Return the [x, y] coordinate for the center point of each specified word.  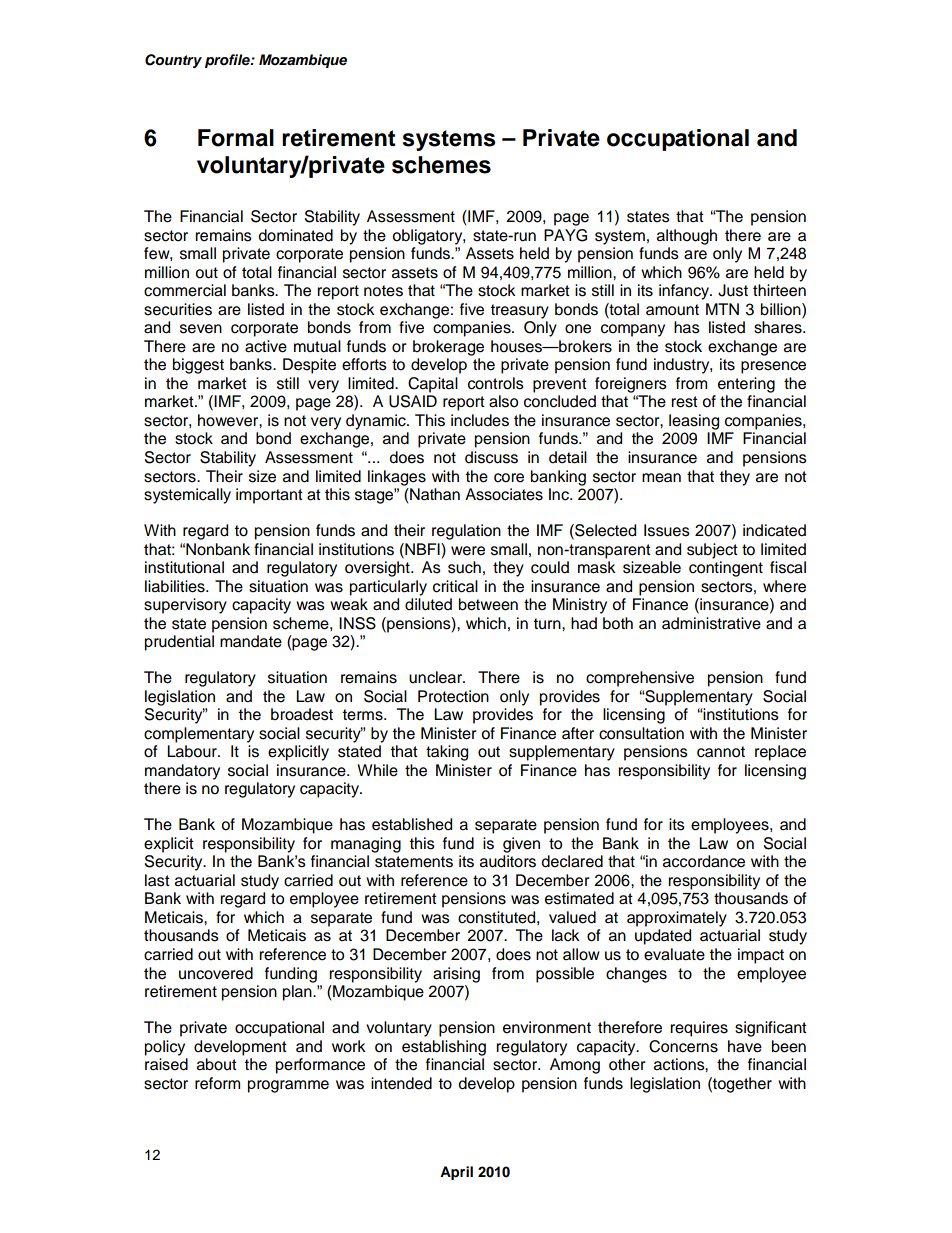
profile [228, 61]
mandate [251, 641]
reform [217, 1083]
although [687, 237]
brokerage [448, 348]
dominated [295, 235]
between [488, 604]
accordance [704, 861]
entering [746, 385]
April [456, 1173]
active [266, 346]
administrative [711, 623]
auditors [508, 861]
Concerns [683, 1046]
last [157, 880]
